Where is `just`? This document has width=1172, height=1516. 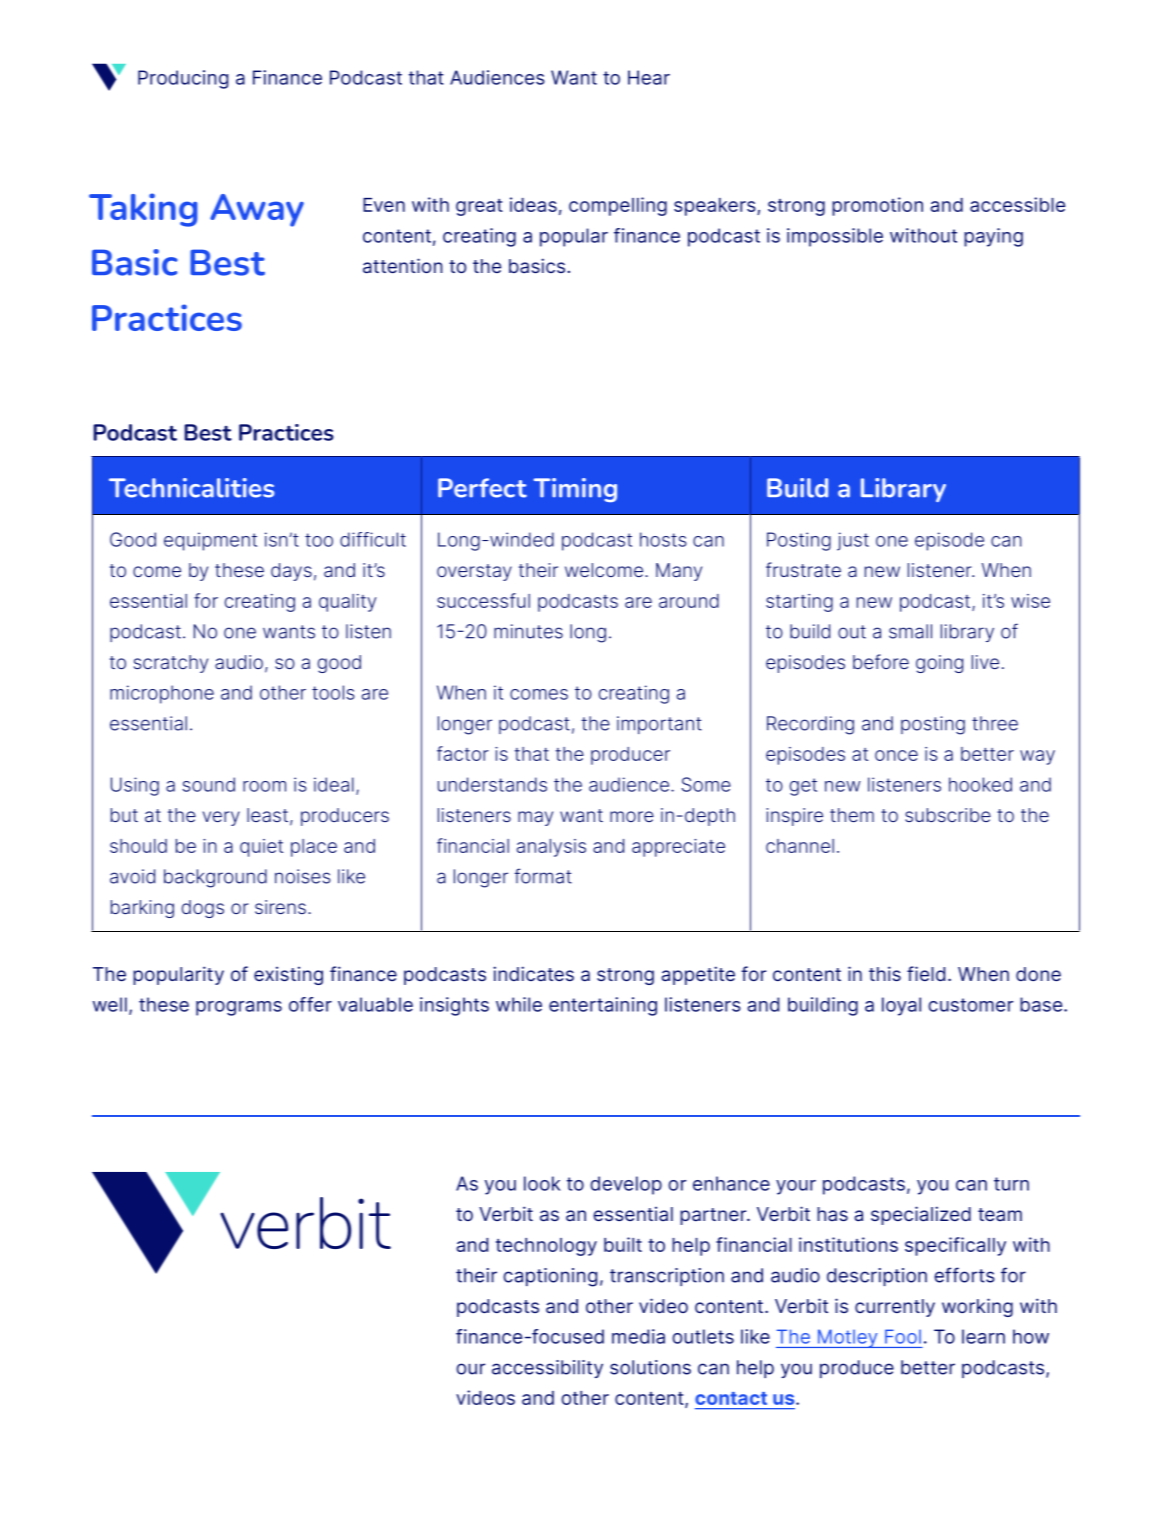 just is located at coordinates (853, 541).
